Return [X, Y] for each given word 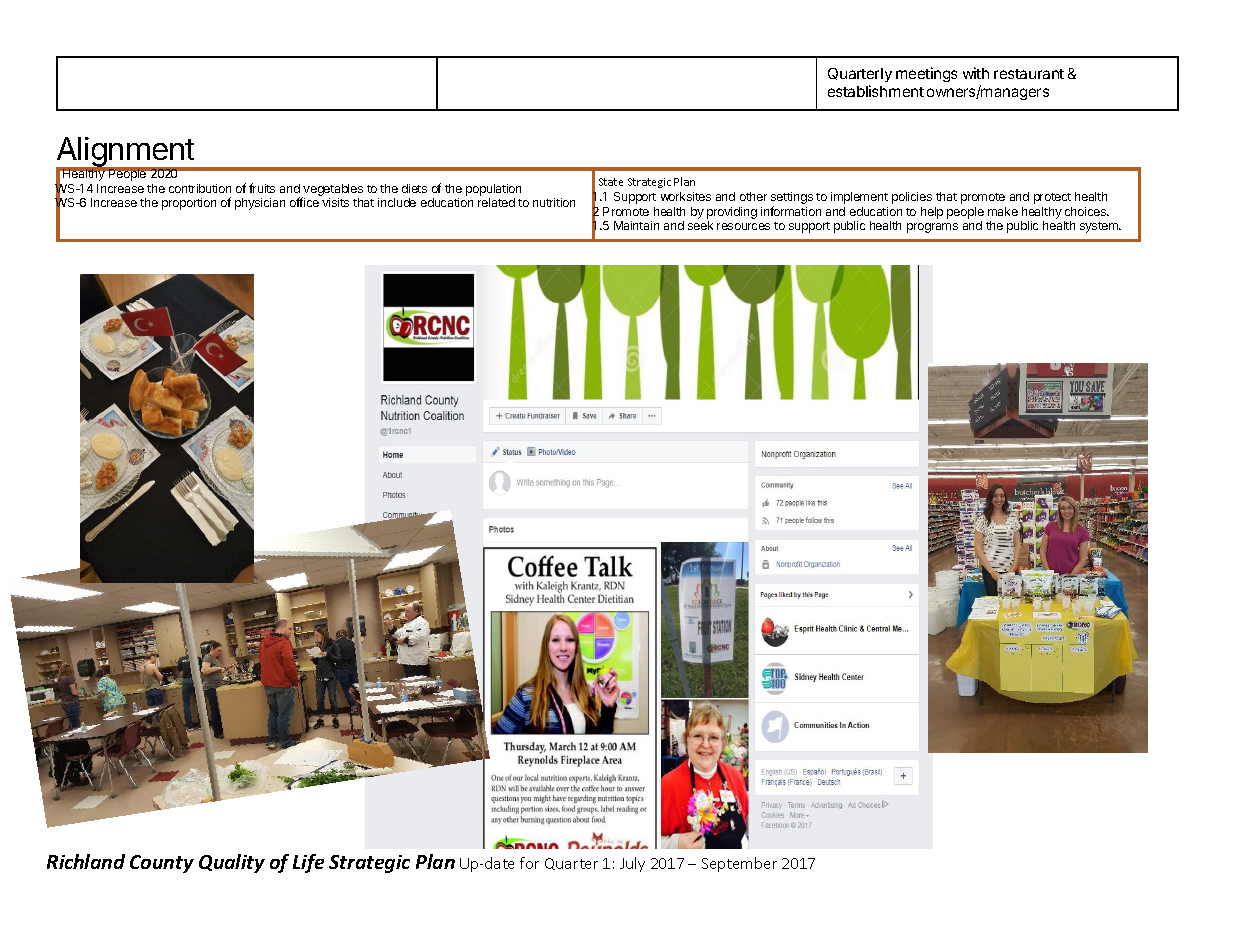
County [162, 864]
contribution [200, 188]
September [739, 864]
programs [932, 228]
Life [308, 863]
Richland [86, 861]
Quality [232, 863]
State [611, 182]
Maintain [636, 225]
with [976, 73]
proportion [189, 204]
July [632, 864]
